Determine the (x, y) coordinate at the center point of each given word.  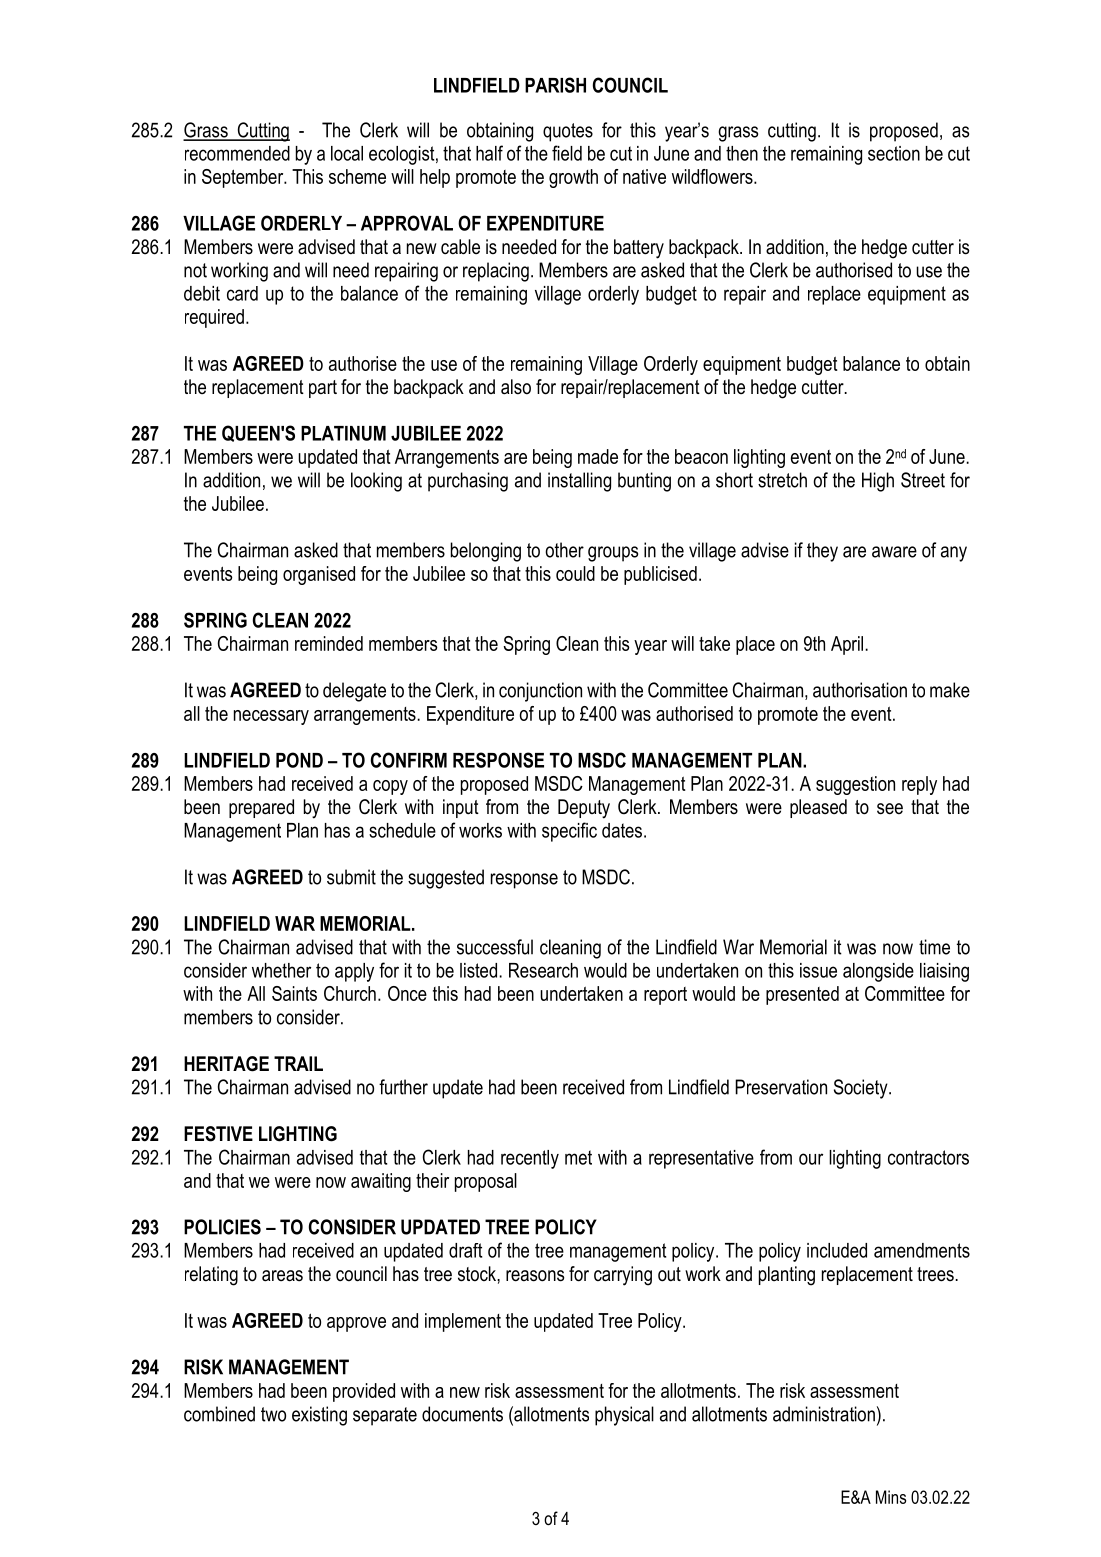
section (894, 153)
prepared (261, 808)
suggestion (855, 785)
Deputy (584, 809)
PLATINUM (343, 433)
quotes (568, 132)
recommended (237, 153)
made (598, 456)
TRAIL (298, 1063)
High (878, 482)
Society (862, 1089)
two (273, 1414)
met (578, 1157)
